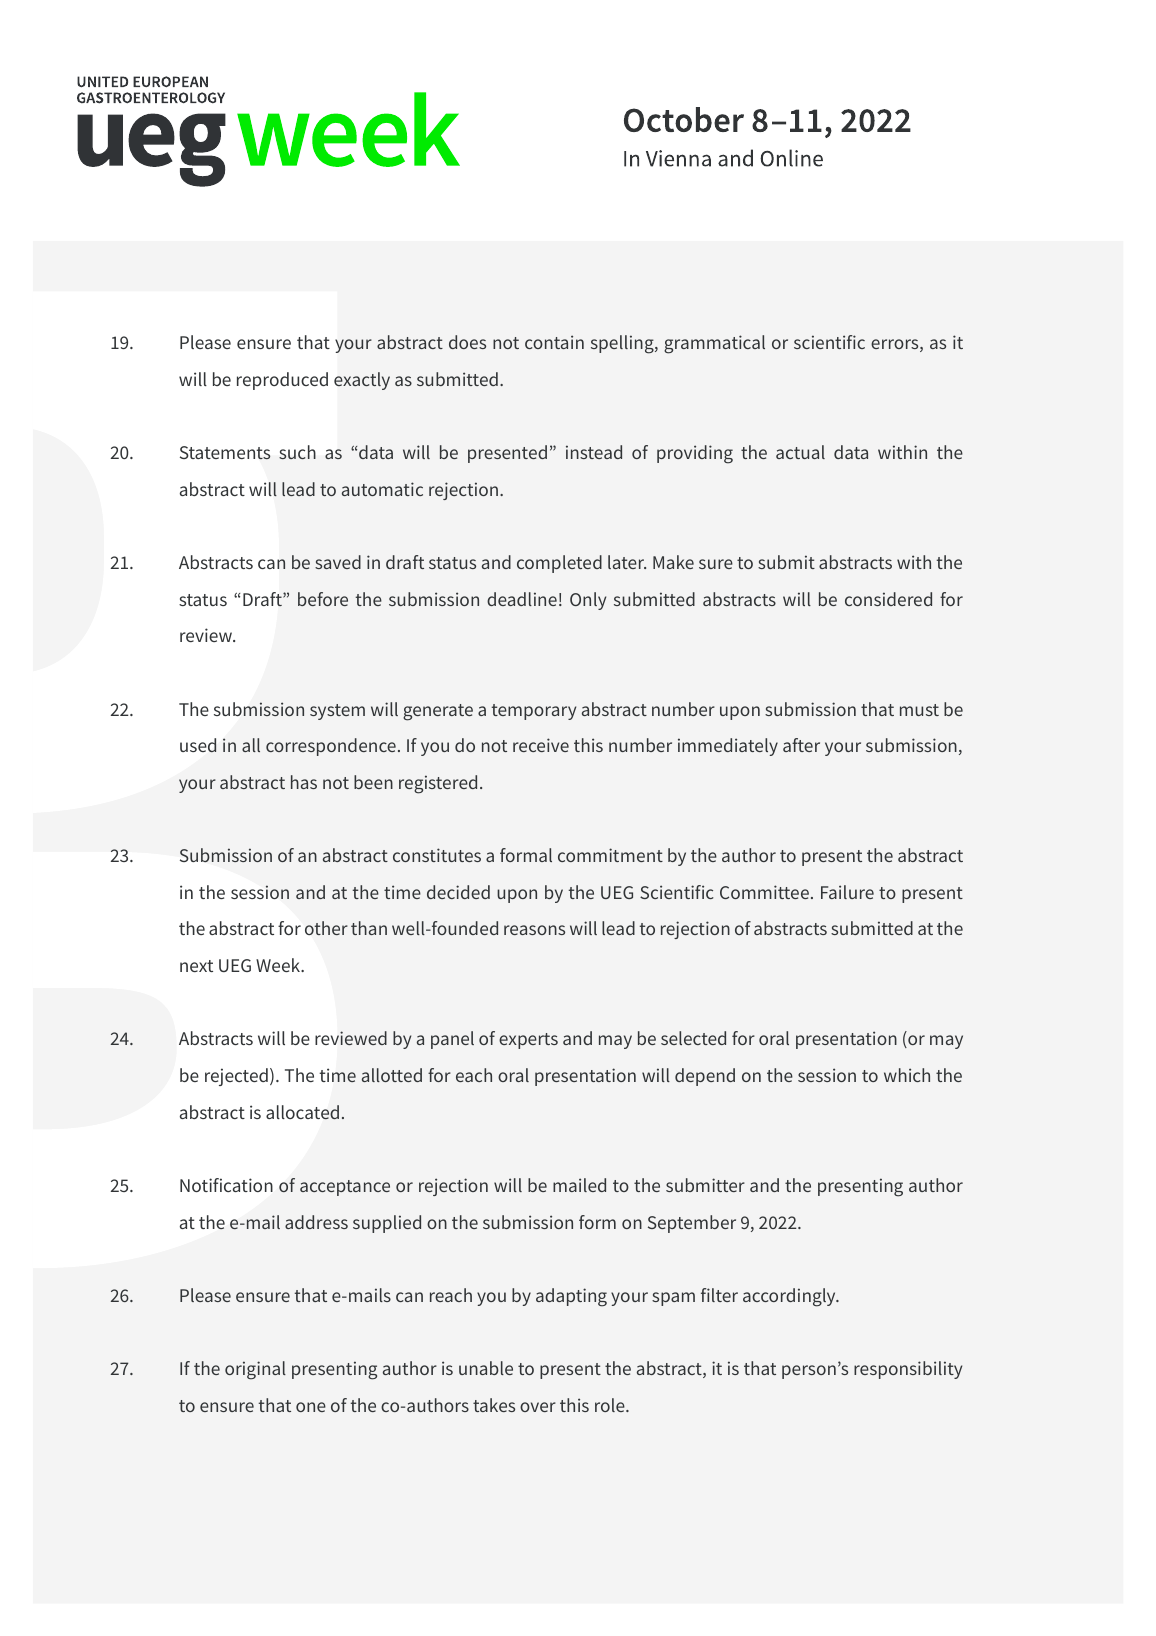  I want to click on original, so click(255, 1370).
